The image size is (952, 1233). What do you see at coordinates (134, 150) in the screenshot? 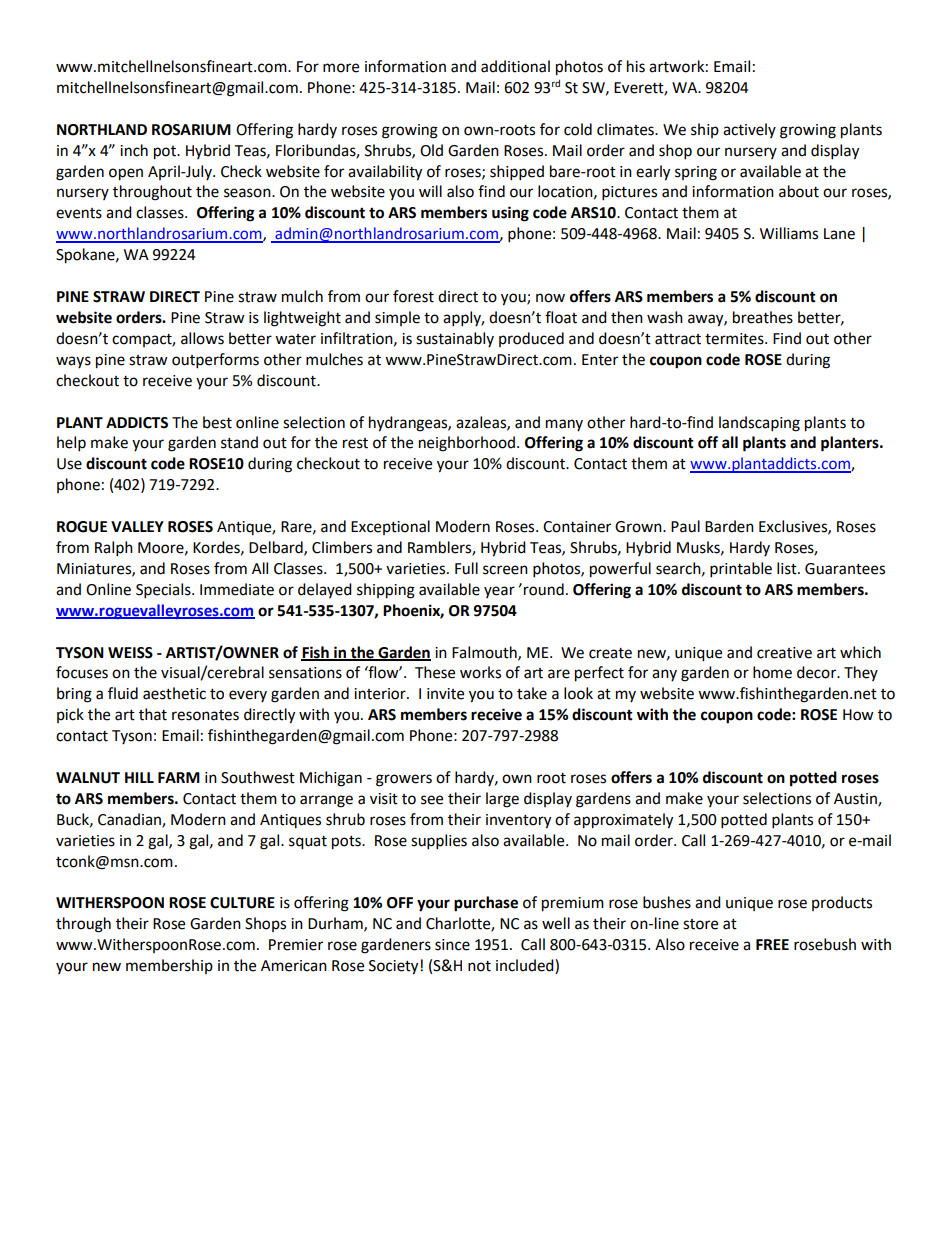
I see `inch` at bounding box center [134, 150].
